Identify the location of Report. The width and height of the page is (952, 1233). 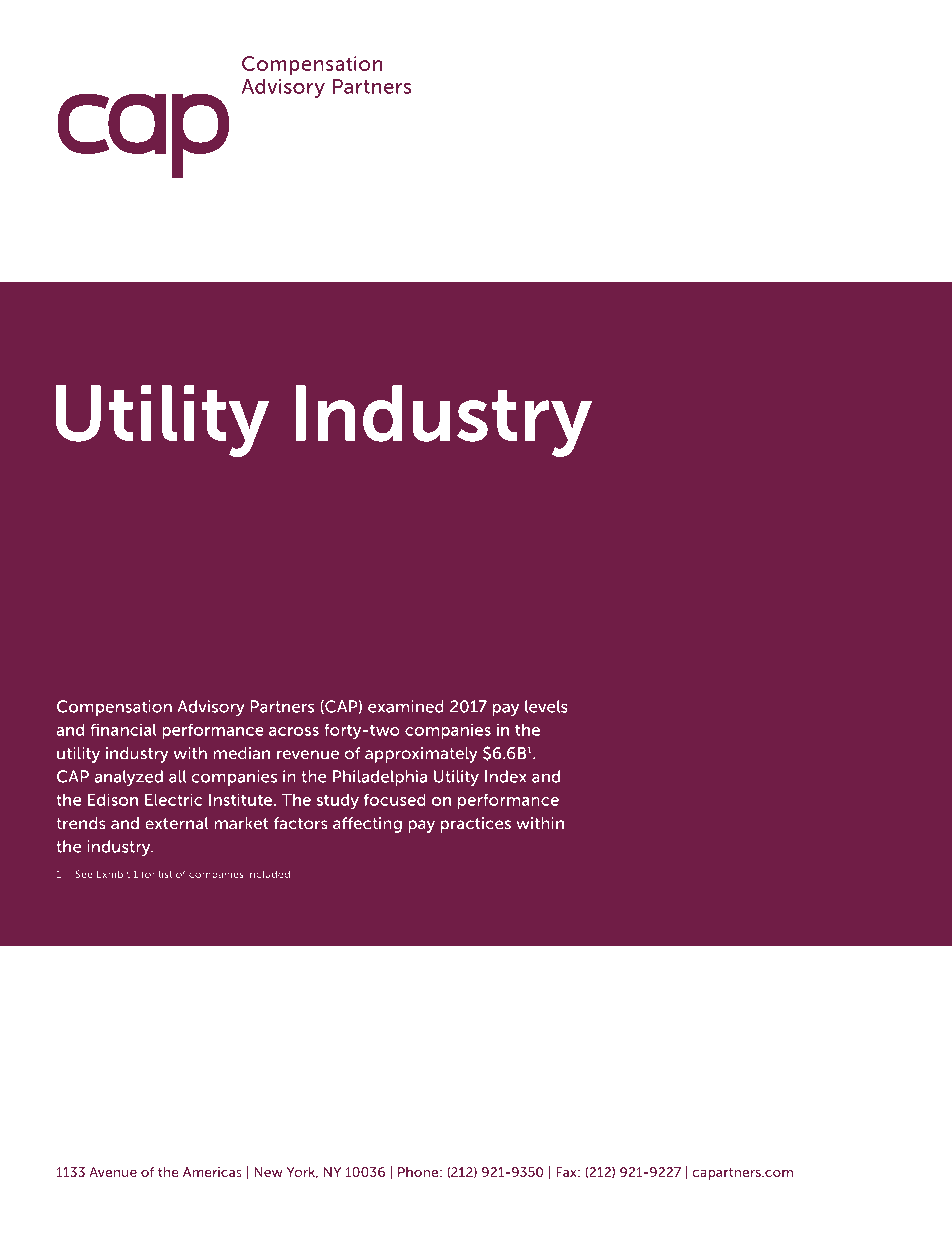
(215, 352).
